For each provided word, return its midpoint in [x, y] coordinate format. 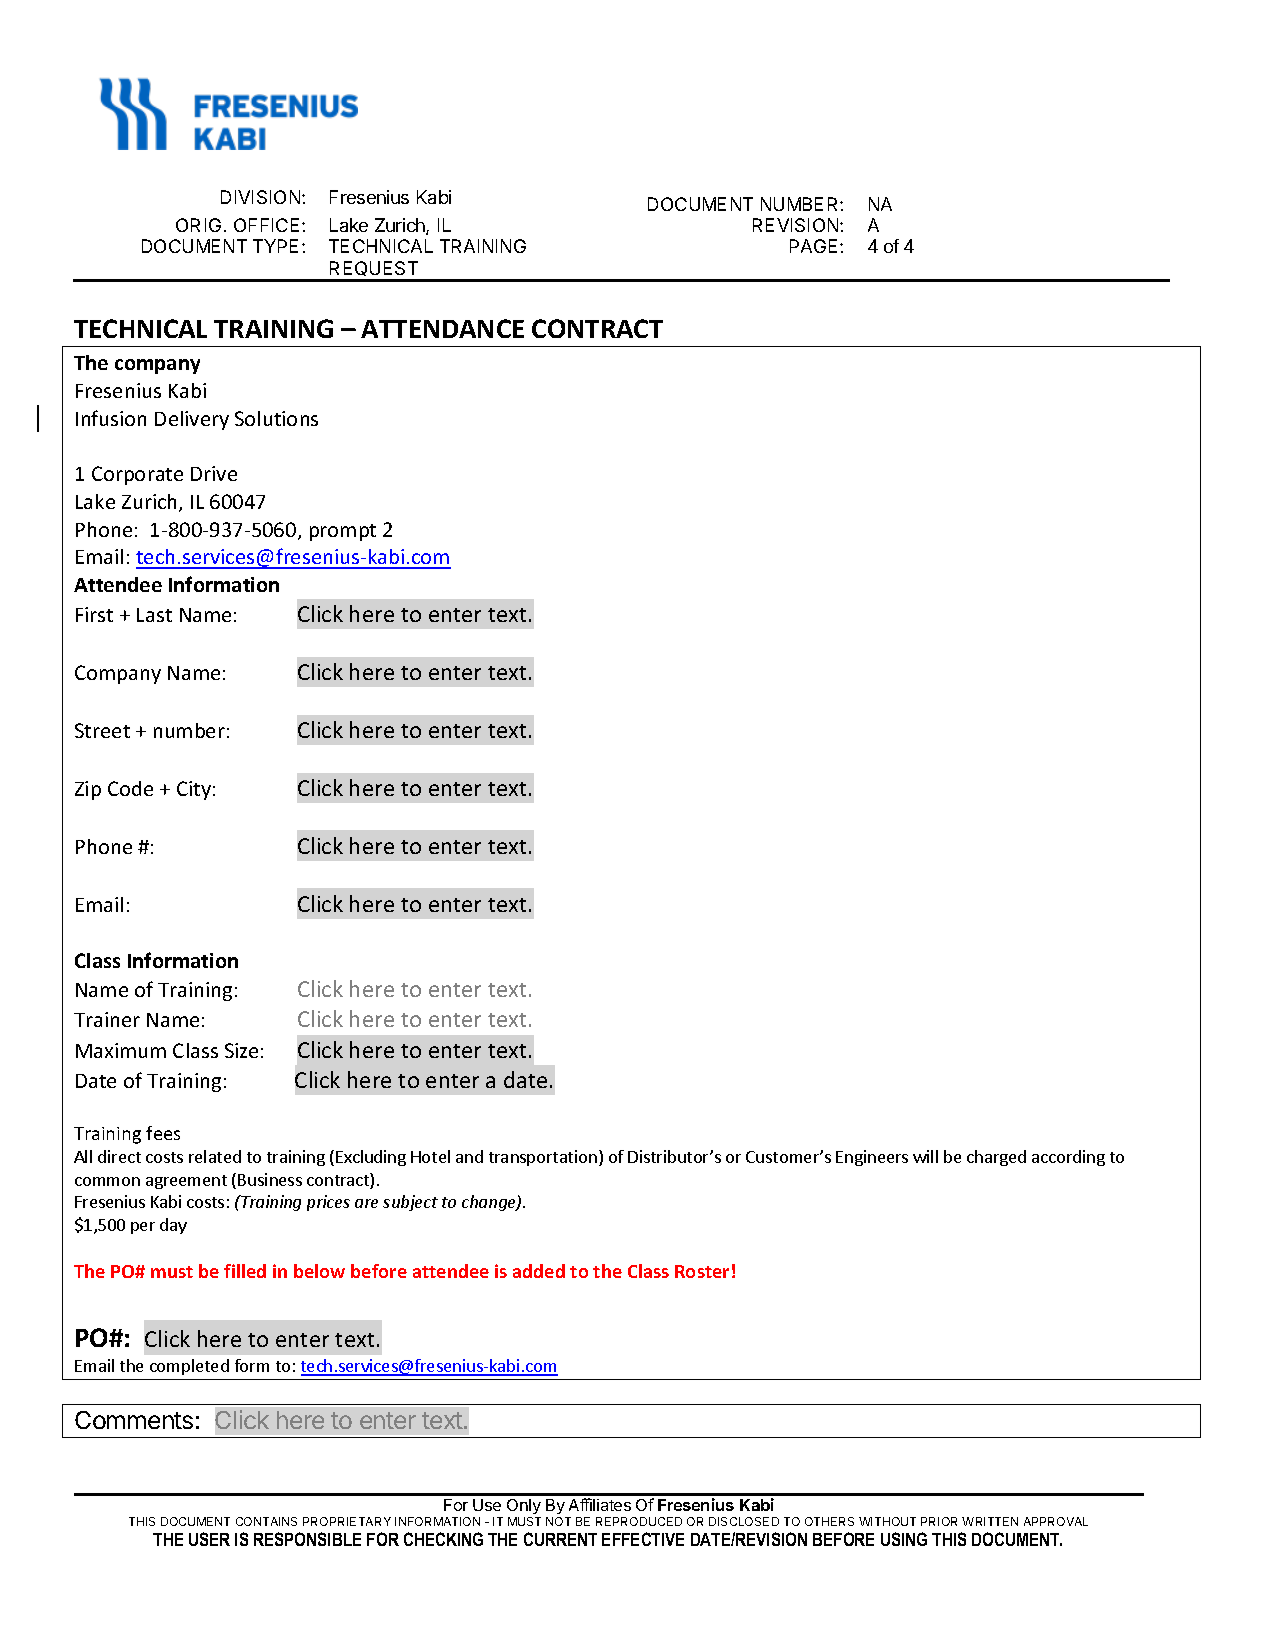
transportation [543, 1158]
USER [209, 1539]
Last [154, 615]
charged [996, 1158]
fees [163, 1133]
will [925, 1156]
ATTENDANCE [442, 328]
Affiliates [600, 1504]
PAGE [815, 246]
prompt [343, 532]
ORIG [198, 225]
